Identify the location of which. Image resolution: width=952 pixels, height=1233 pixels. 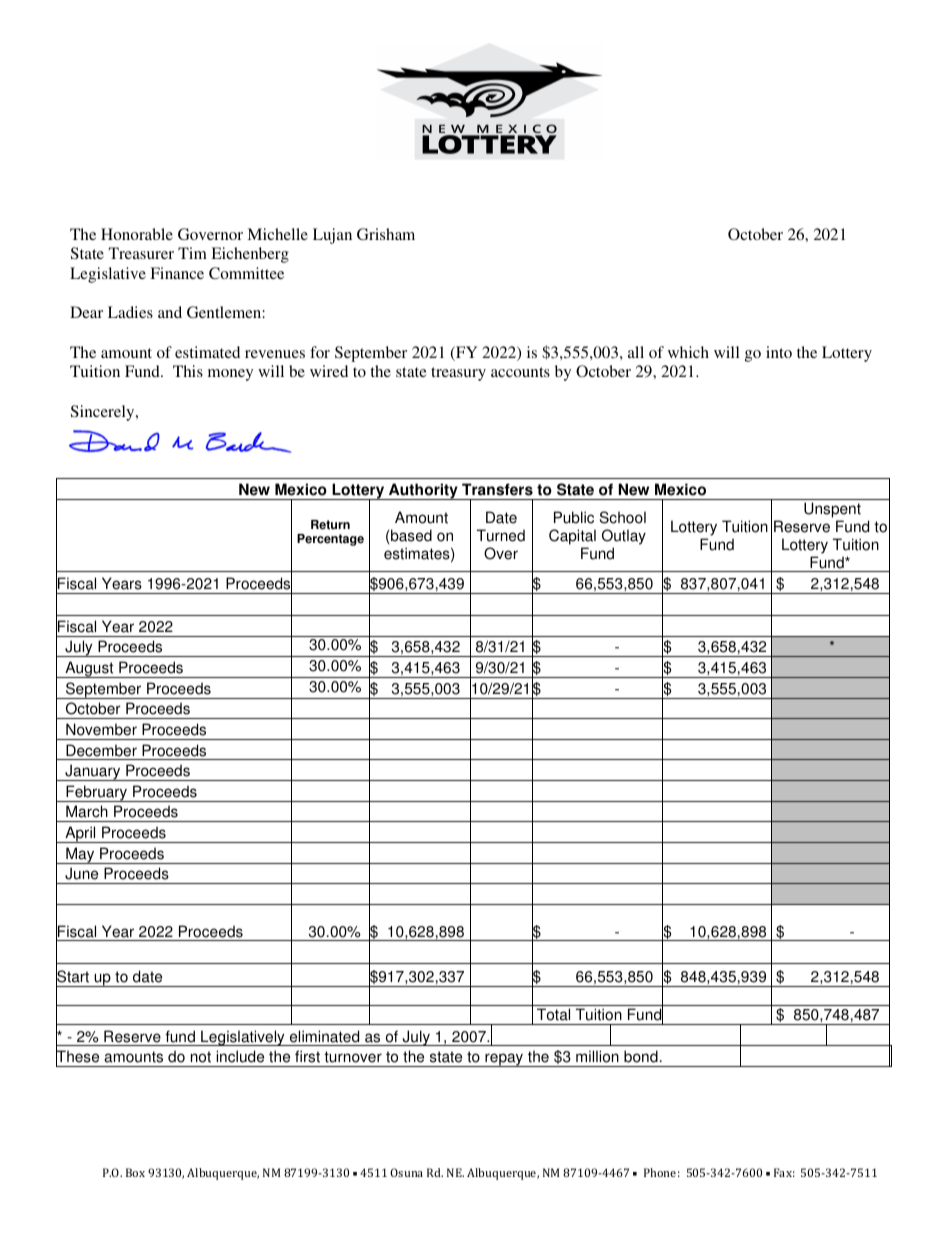
(688, 352).
